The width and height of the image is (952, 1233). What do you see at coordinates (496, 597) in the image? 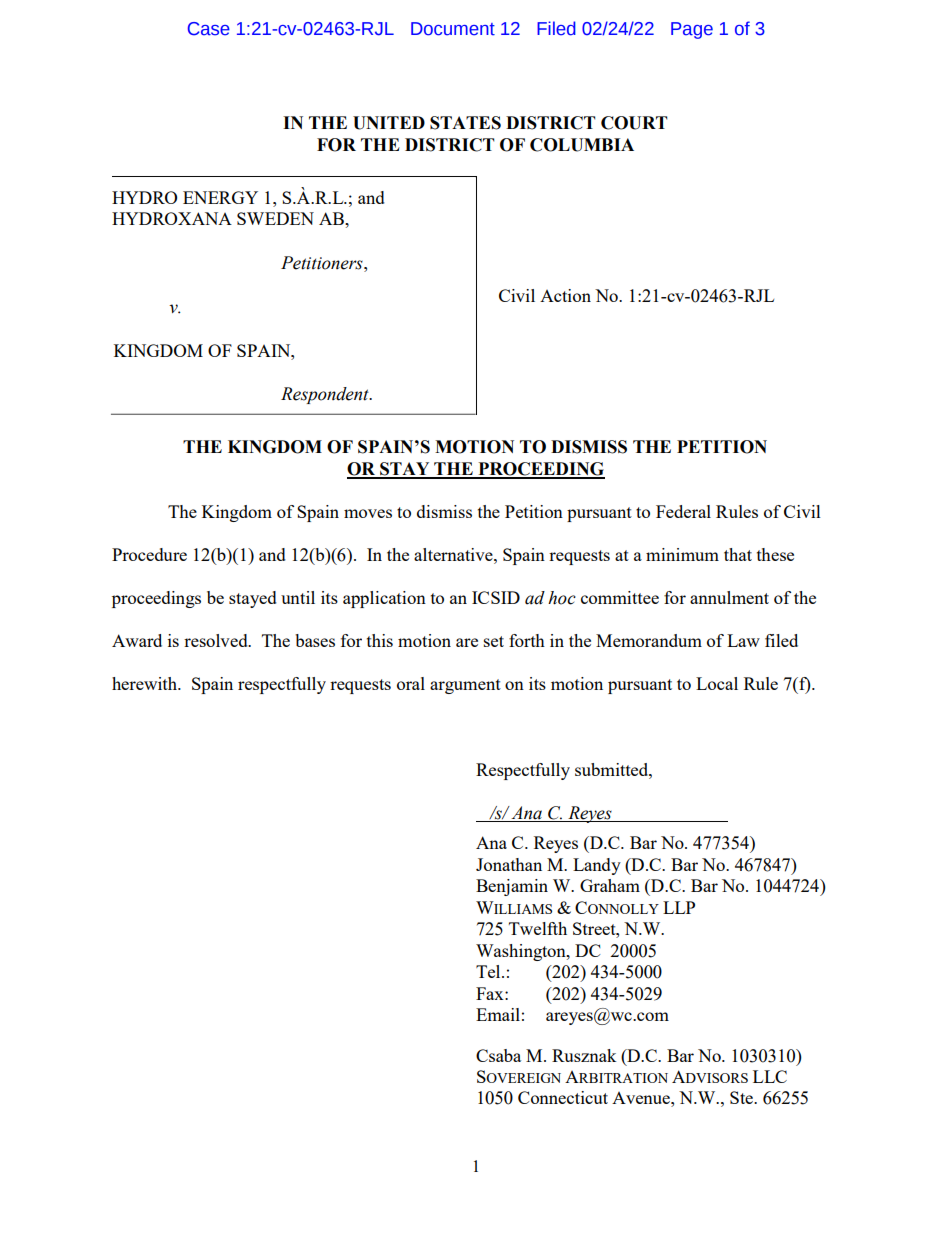
I see `ICSID` at bounding box center [496, 597].
